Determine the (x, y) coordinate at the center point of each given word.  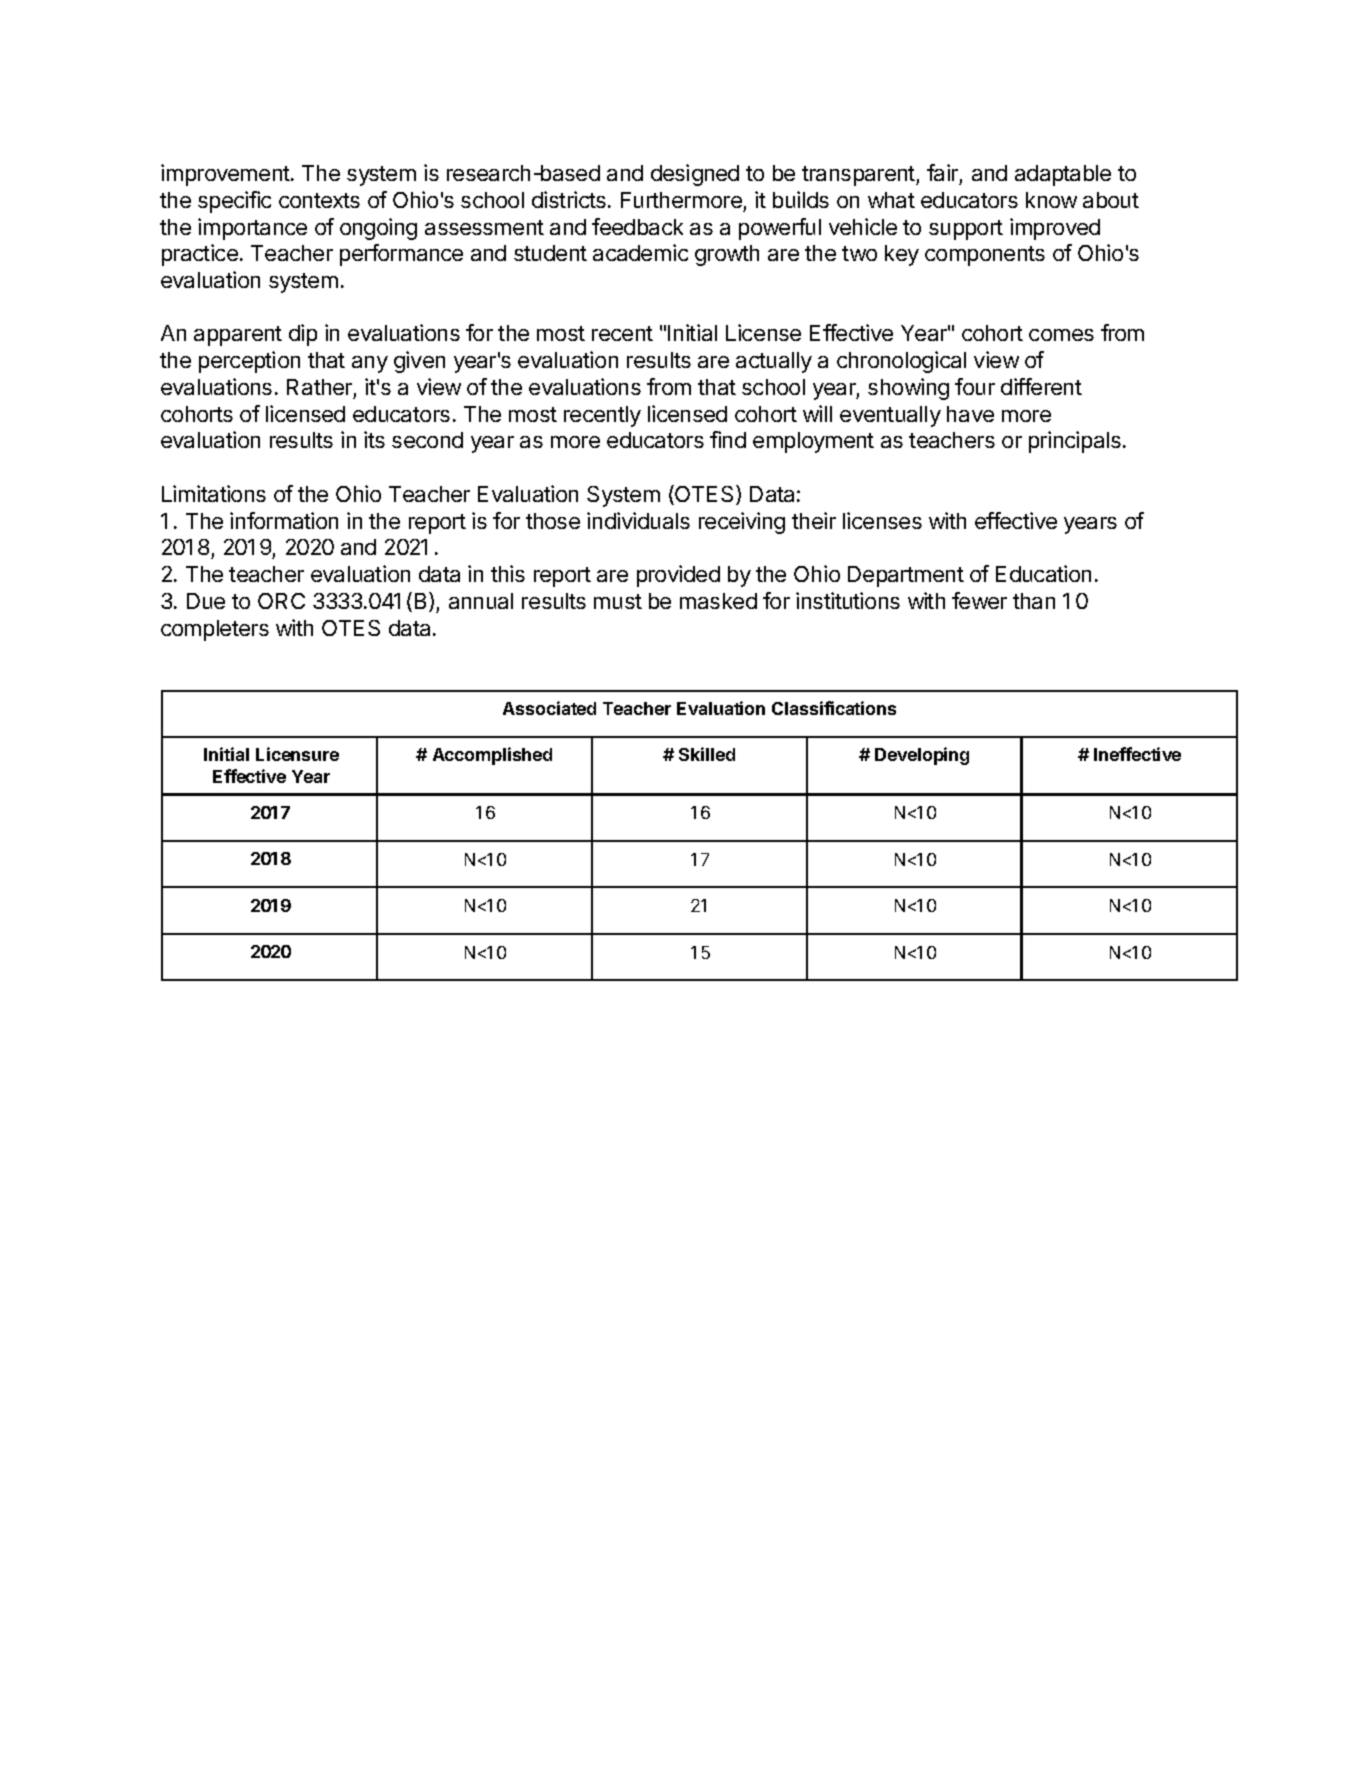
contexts (319, 200)
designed (695, 175)
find (728, 439)
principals (1075, 442)
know (1051, 200)
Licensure (297, 754)
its (374, 439)
